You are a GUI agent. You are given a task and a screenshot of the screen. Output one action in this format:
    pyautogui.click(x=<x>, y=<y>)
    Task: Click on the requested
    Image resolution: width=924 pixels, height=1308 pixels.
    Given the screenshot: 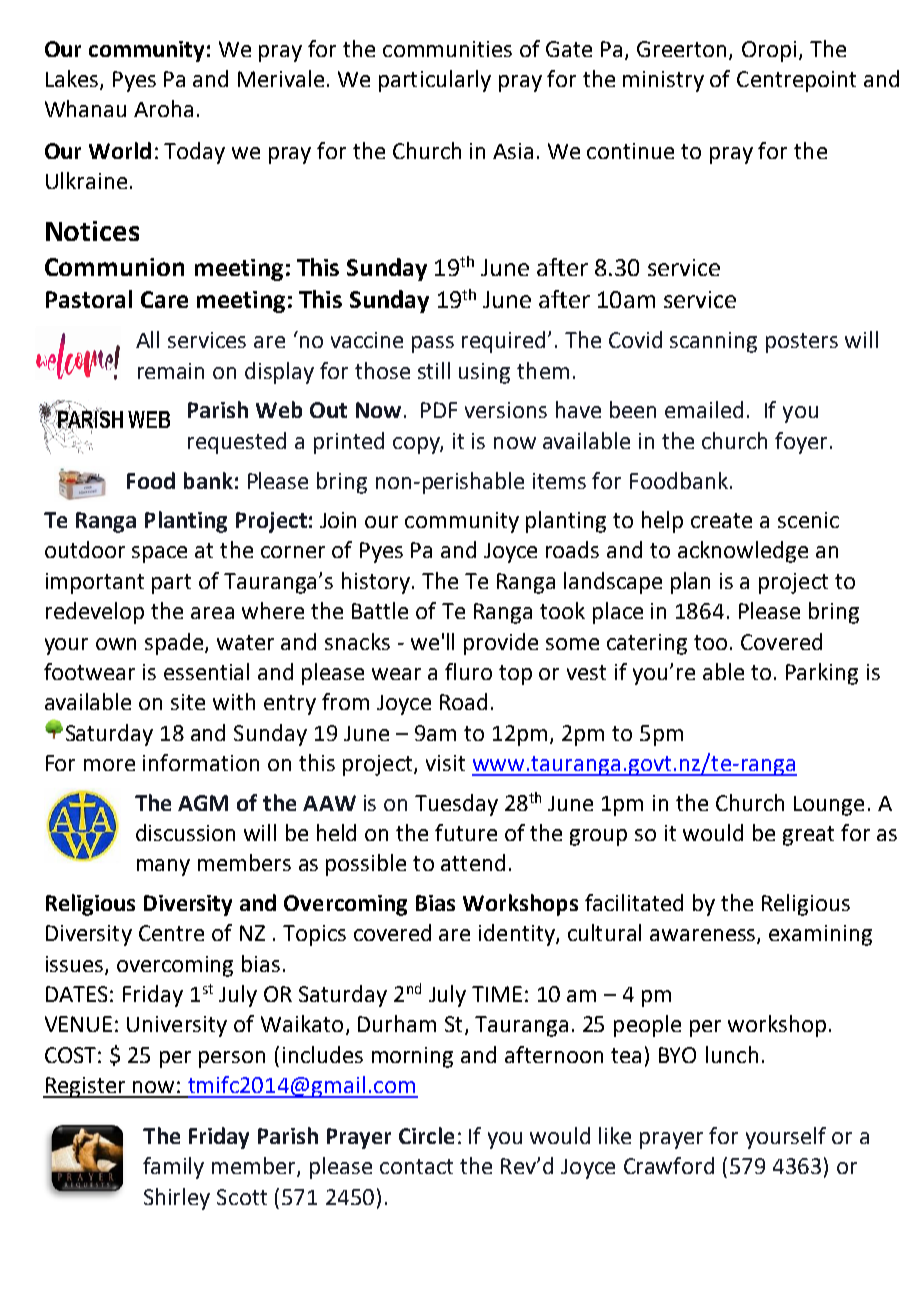 What is the action you would take?
    pyautogui.click(x=237, y=443)
